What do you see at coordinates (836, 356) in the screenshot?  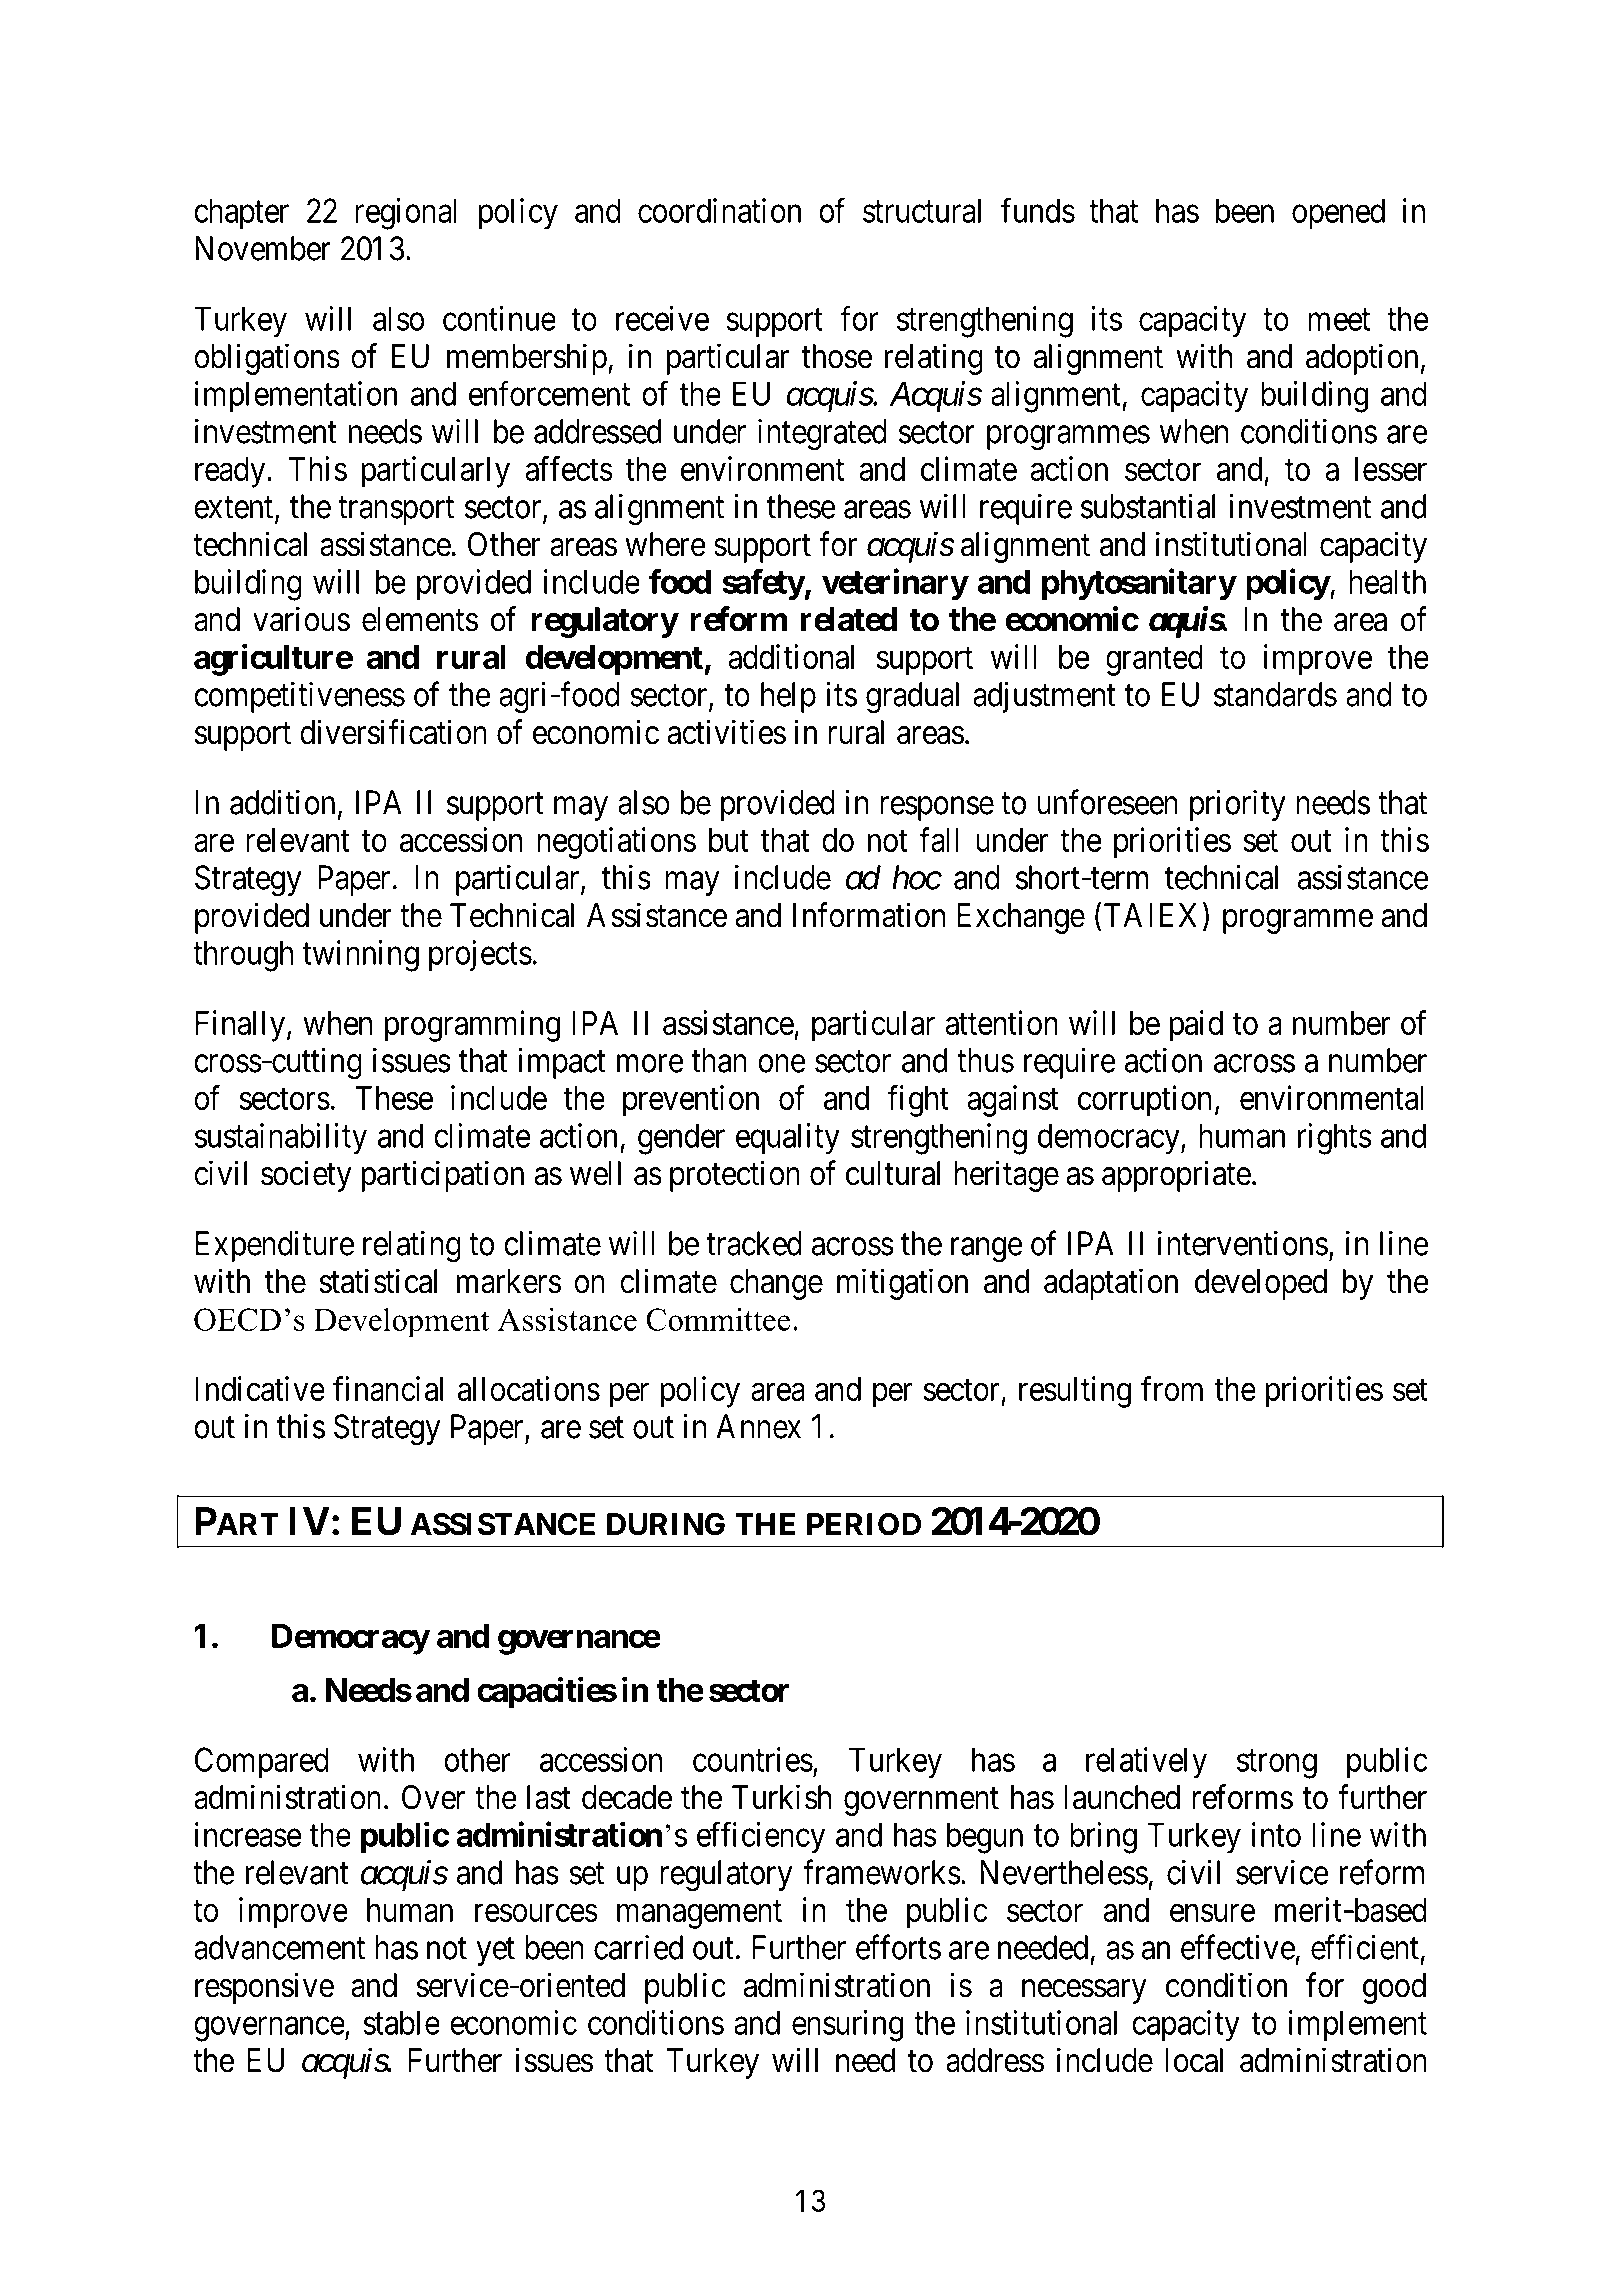 I see `those` at bounding box center [836, 356].
